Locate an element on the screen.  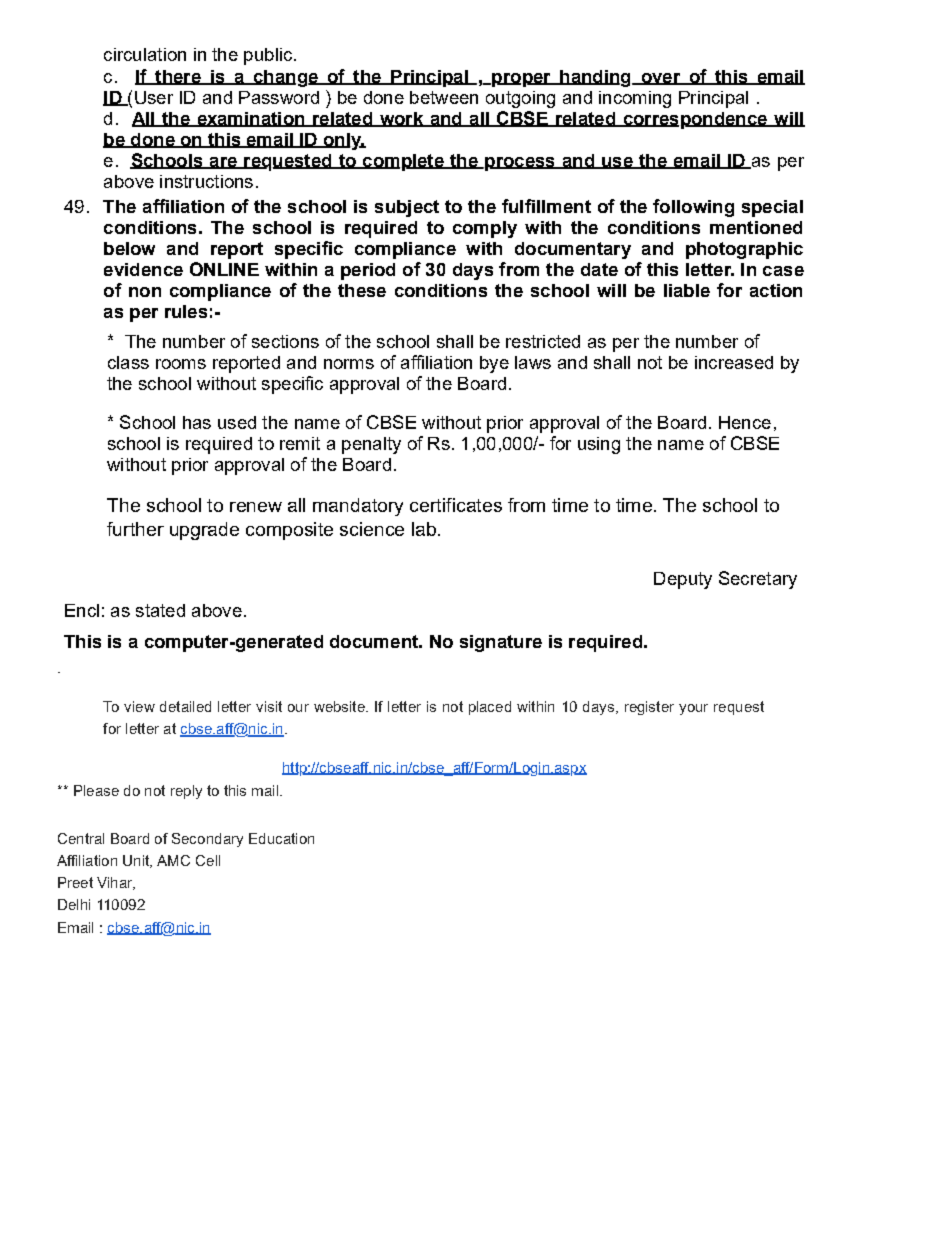
over is located at coordinates (661, 79).
